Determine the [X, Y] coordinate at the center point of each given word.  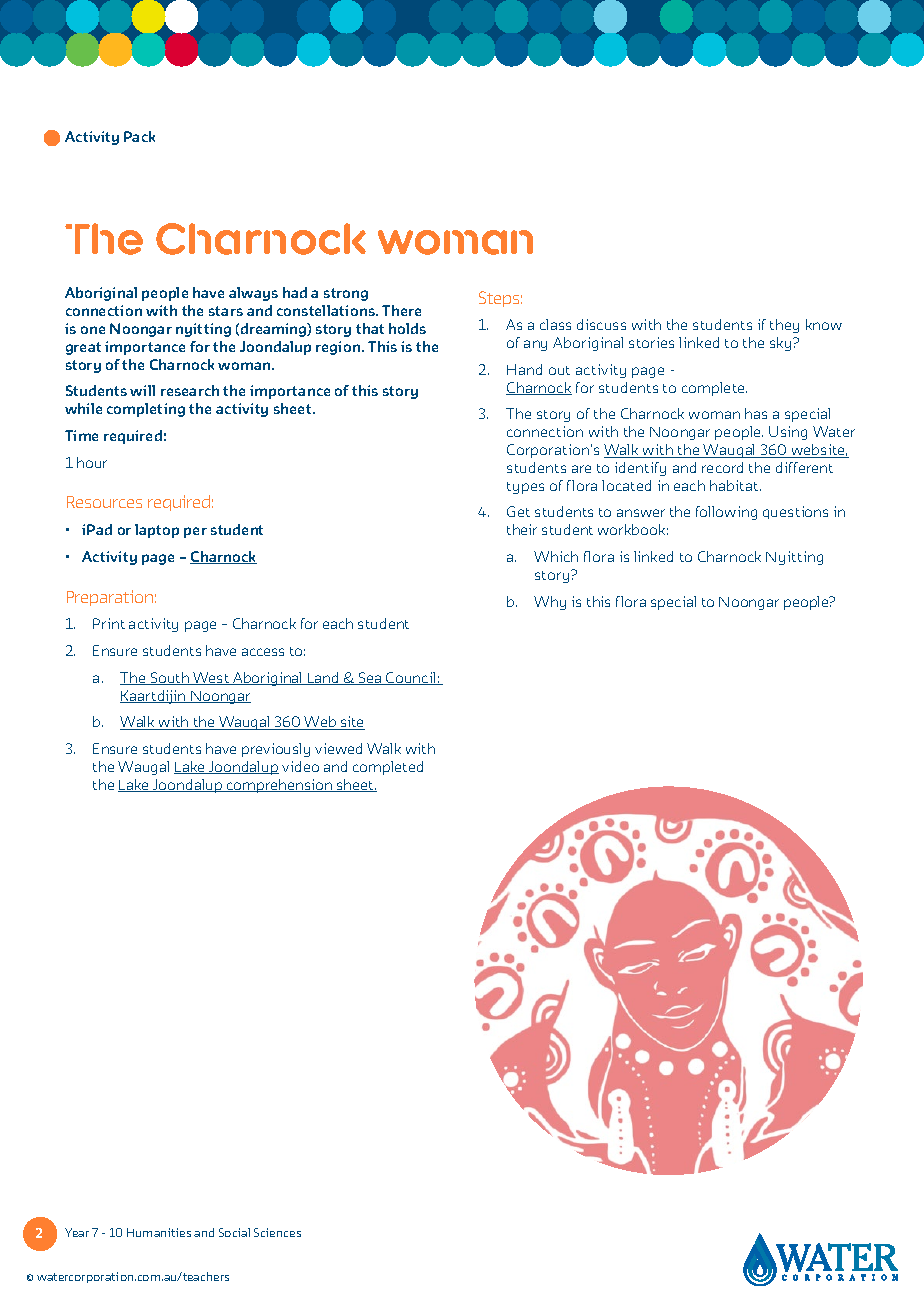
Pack [139, 136]
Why [550, 603]
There [401, 310]
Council [411, 678]
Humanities [159, 1232]
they [784, 326]
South [169, 678]
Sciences [277, 1232]
